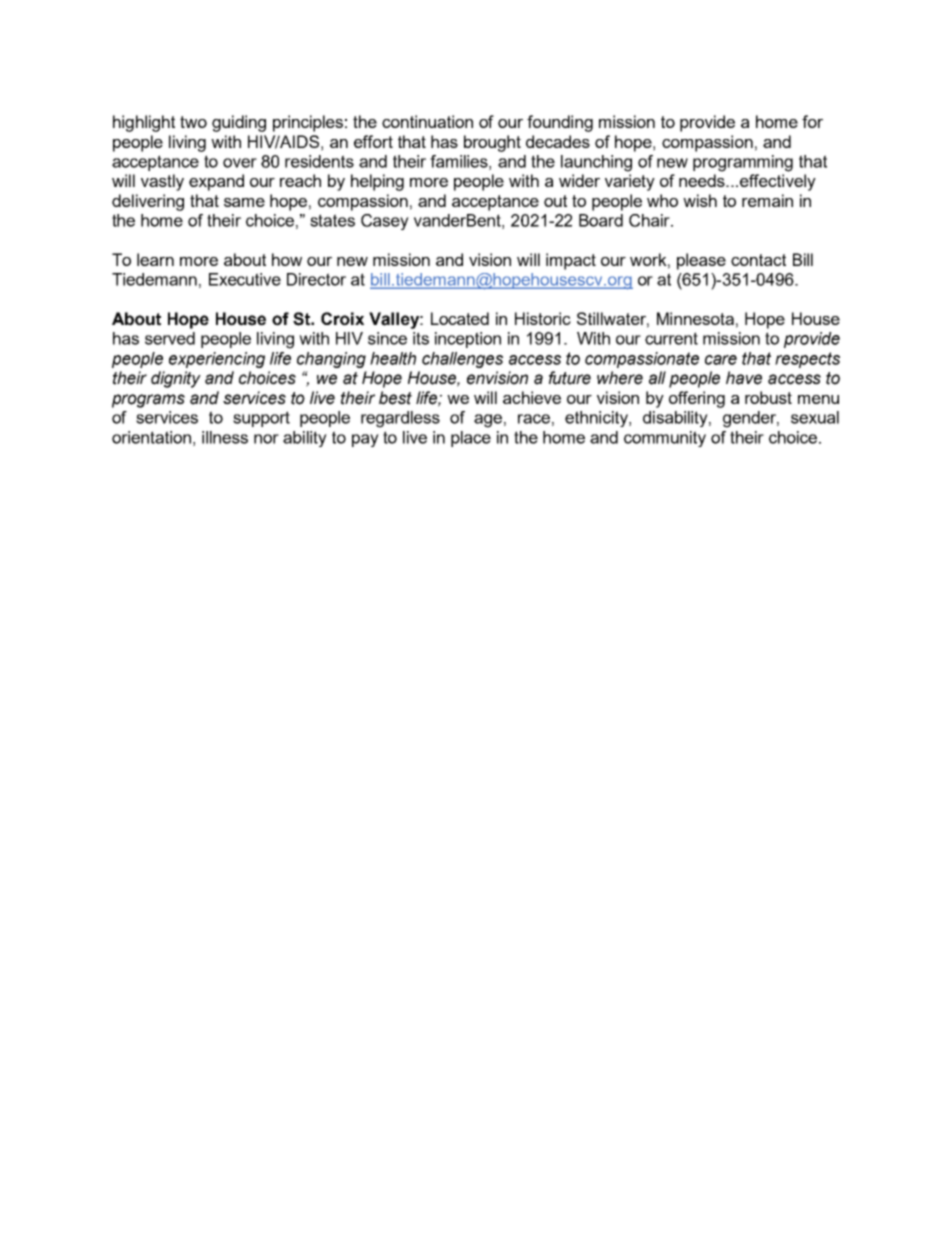 This screenshot has height=1233, width=952. Describe the element at coordinates (244, 202) in the screenshot. I see `same` at that location.
